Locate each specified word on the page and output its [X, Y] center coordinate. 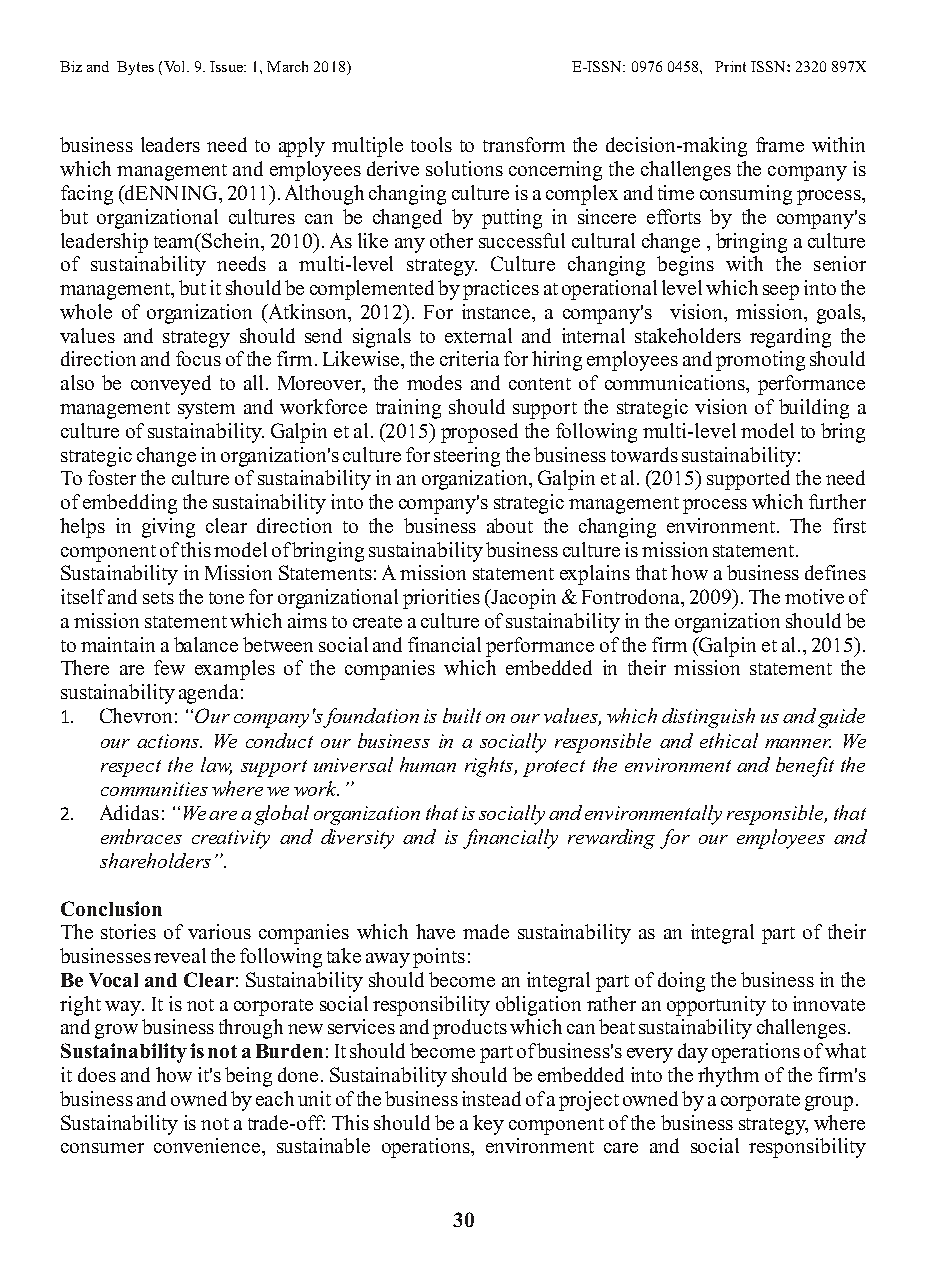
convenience [207, 1145]
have [435, 931]
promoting [760, 361]
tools [431, 144]
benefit [805, 767]
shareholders [155, 860]
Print [730, 66]
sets [158, 598]
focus [198, 358]
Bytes [135, 68]
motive [814, 596]
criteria [469, 358]
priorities [441, 599]
